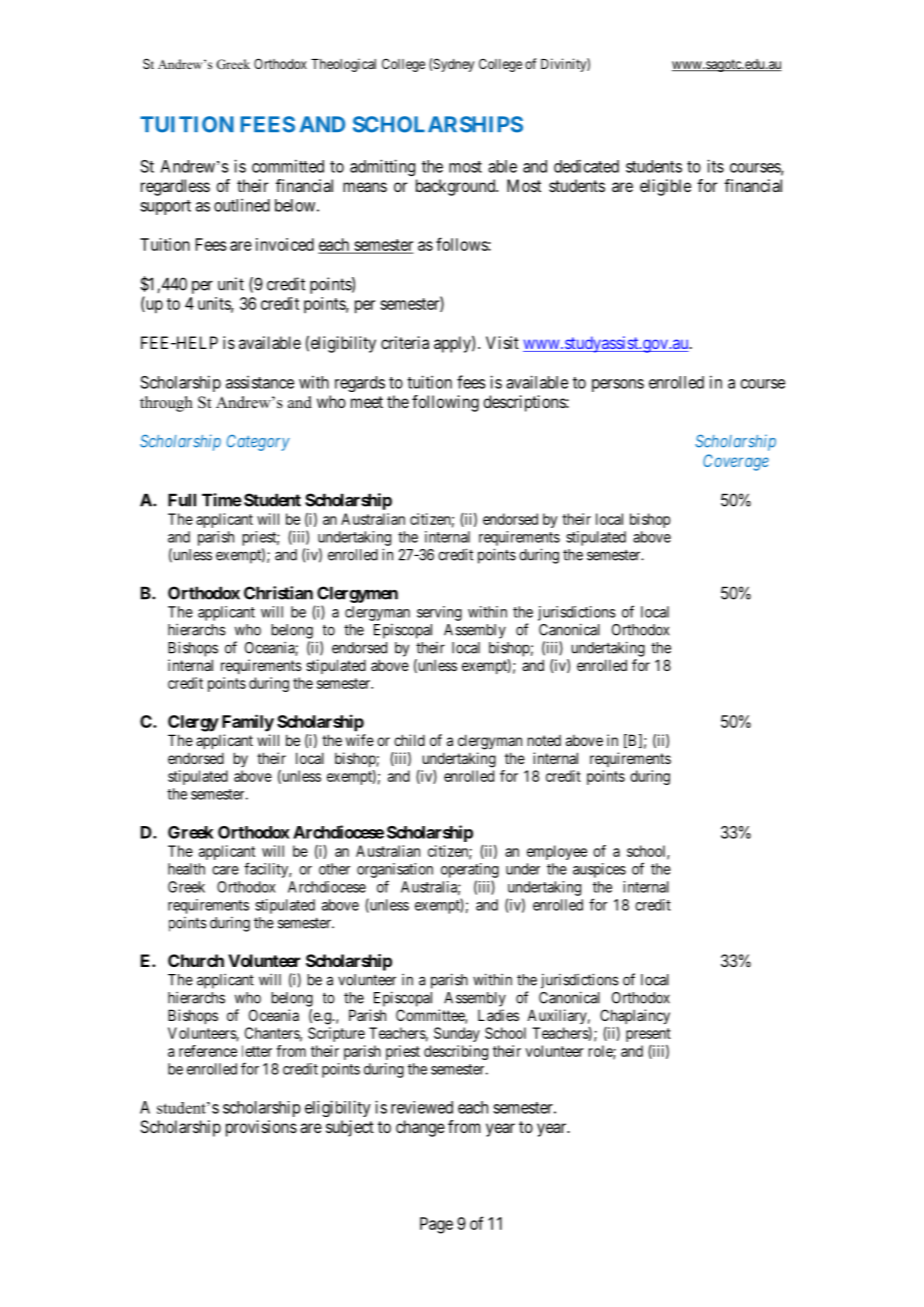  Describe the element at coordinates (261, 1128) in the document. I see `provisions` at that location.
